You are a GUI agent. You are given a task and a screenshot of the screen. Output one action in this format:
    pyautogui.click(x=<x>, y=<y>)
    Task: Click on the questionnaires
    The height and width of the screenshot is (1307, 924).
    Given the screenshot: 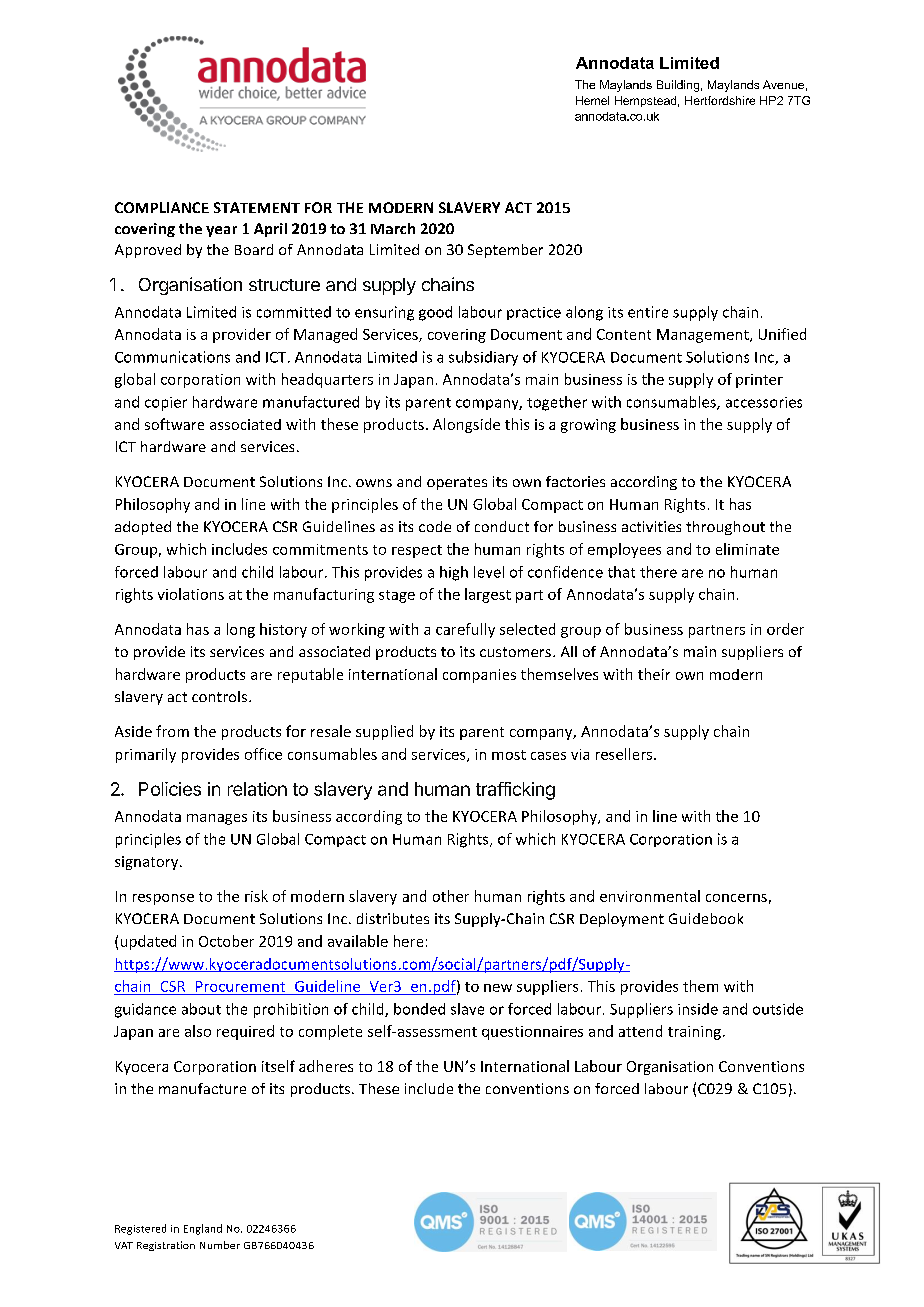 What is the action you would take?
    pyautogui.click(x=532, y=1033)
